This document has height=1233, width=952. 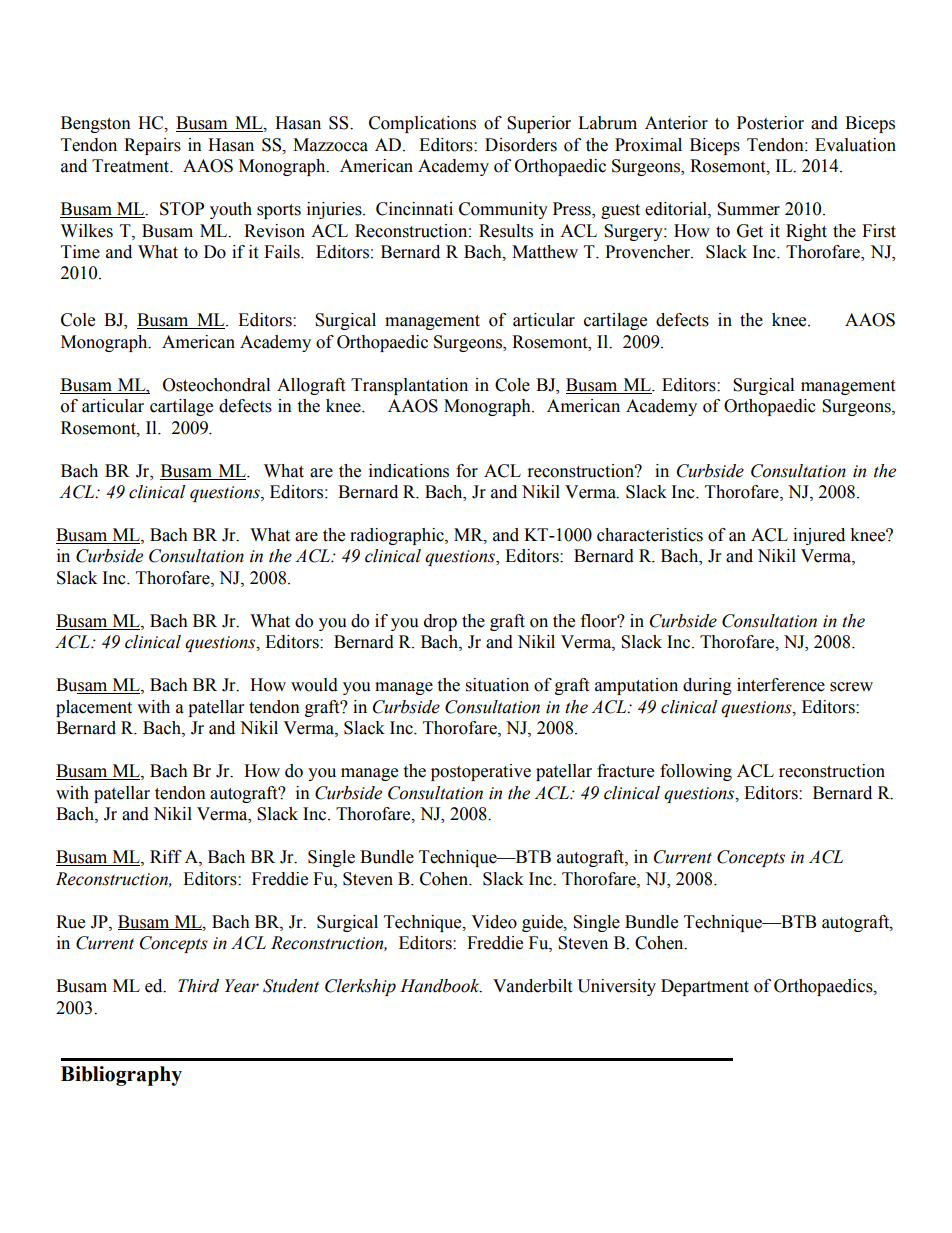 I want to click on Handbook, so click(x=441, y=986).
